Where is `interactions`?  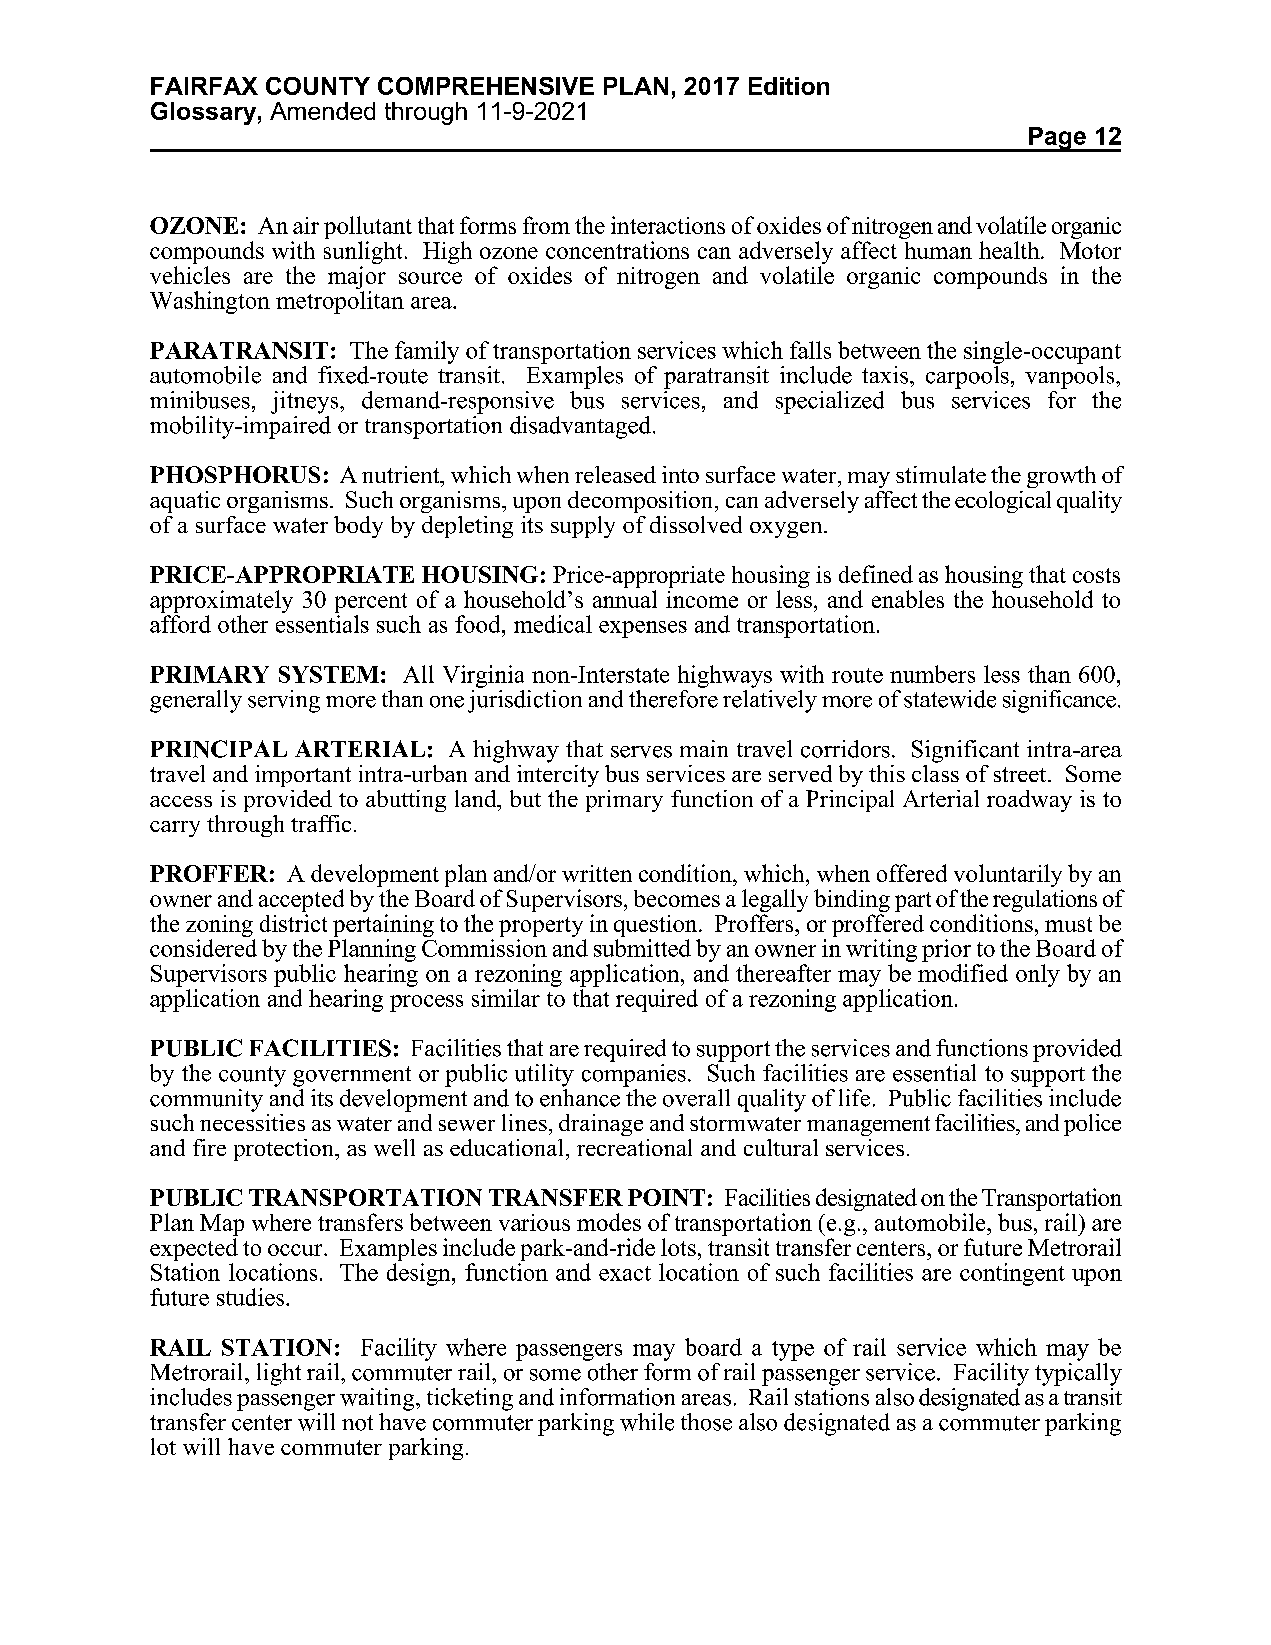 interactions is located at coordinates (668, 225).
